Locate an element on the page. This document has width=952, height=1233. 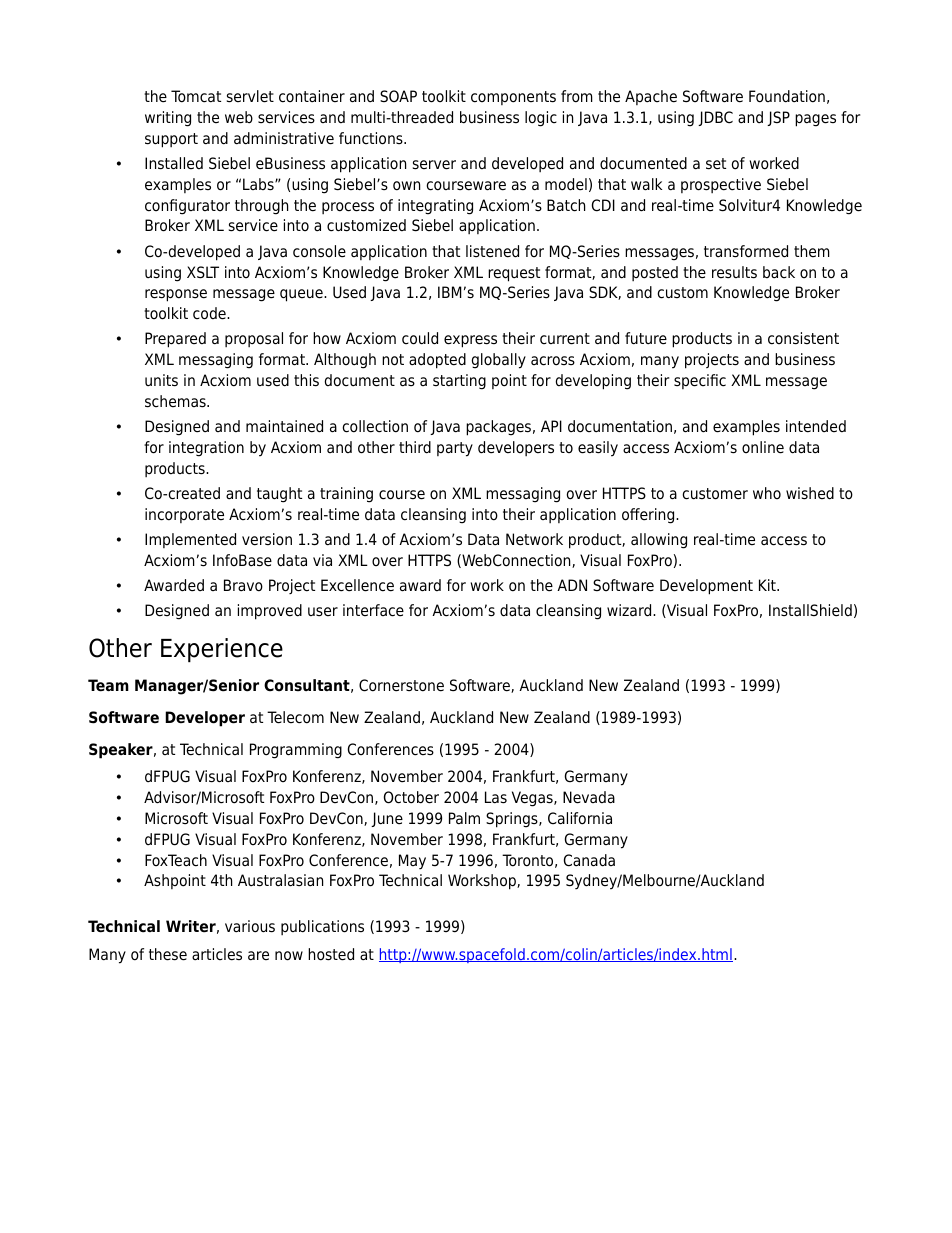
these is located at coordinates (168, 954).
